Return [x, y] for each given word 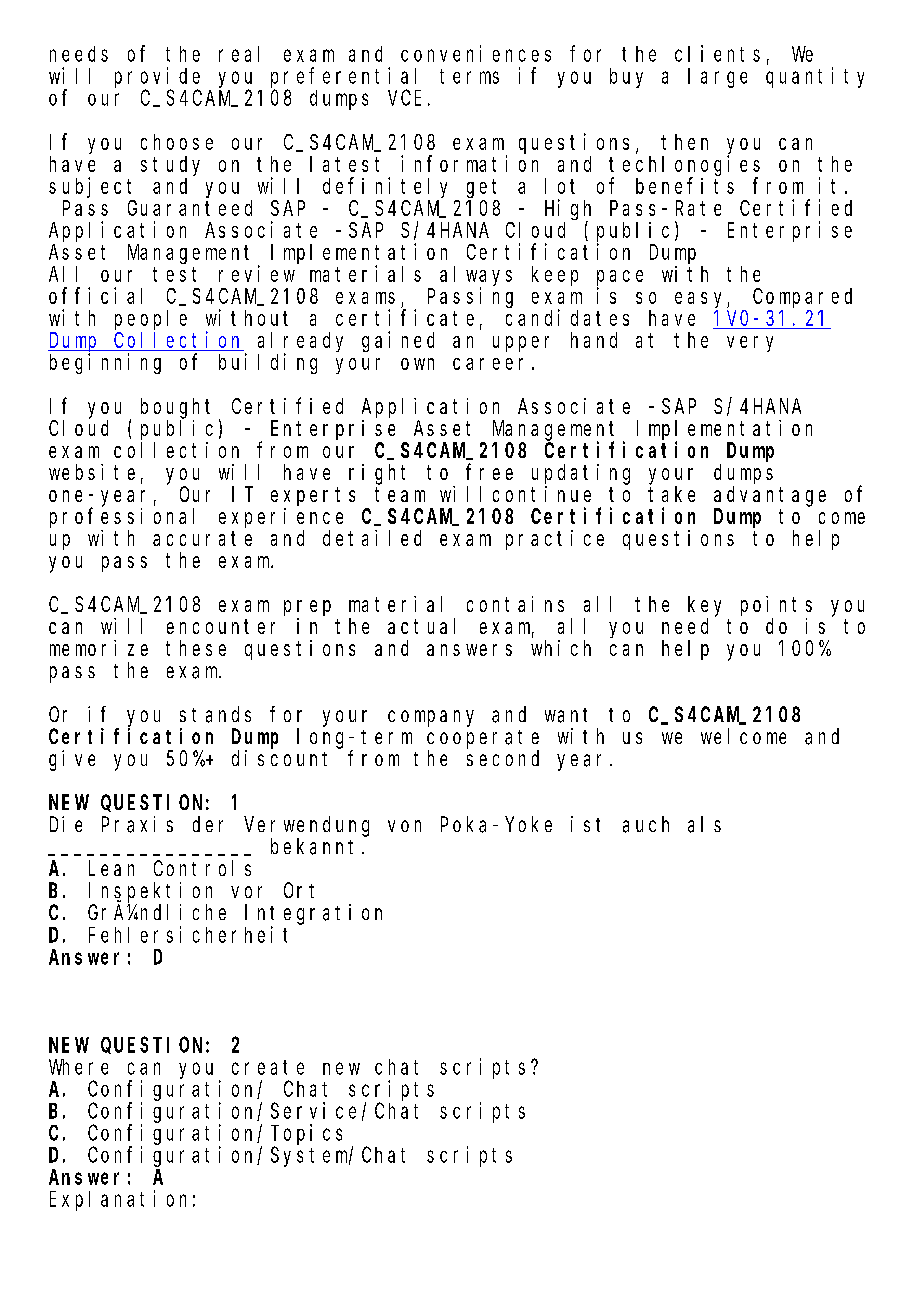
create [268, 1067]
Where [78, 1067]
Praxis [137, 824]
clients [717, 53]
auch [646, 824]
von [404, 826]
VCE [404, 98]
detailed [372, 538]
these [196, 648]
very [750, 344]
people [151, 320]
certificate [405, 317]
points [776, 606]
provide [157, 77]
